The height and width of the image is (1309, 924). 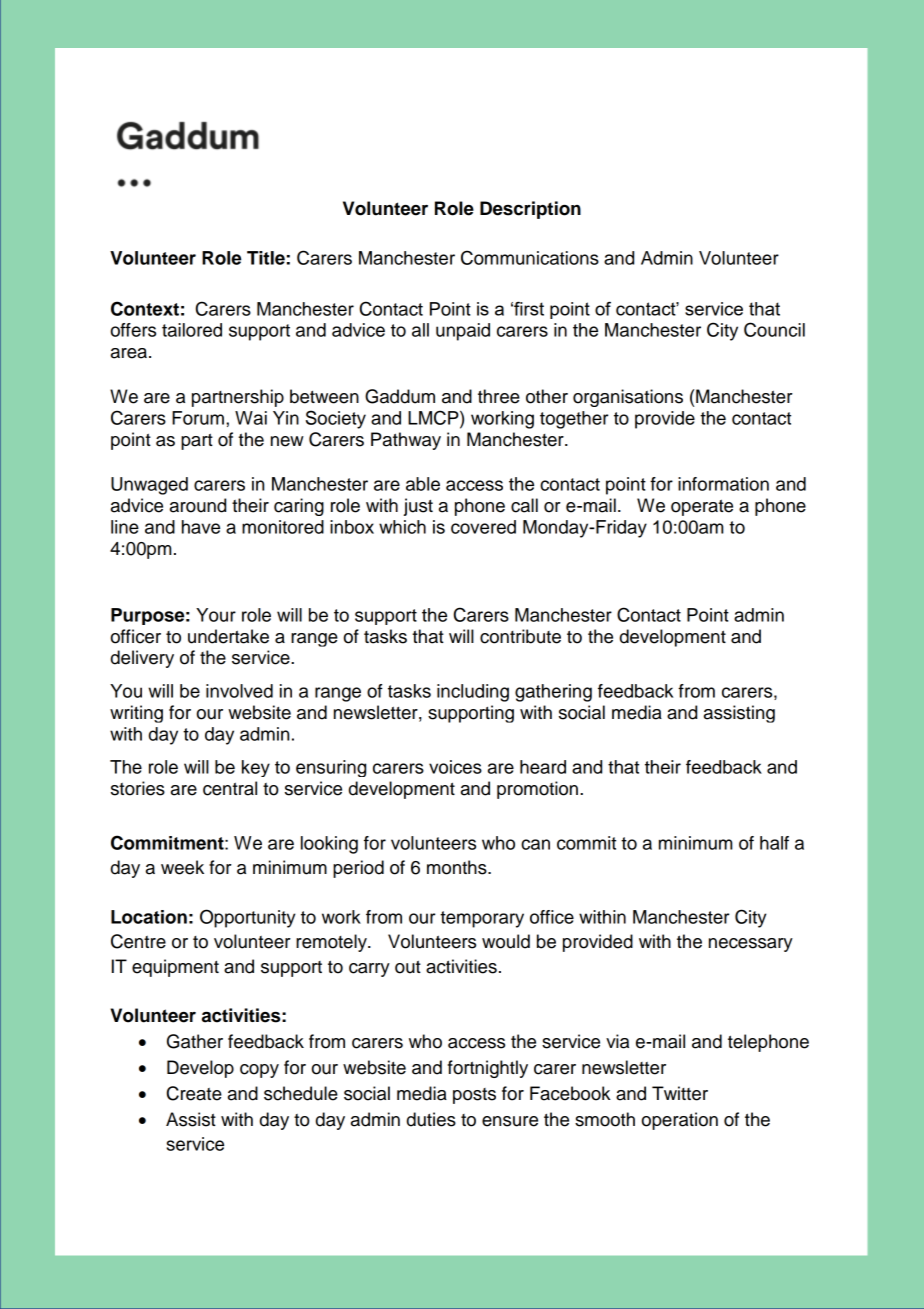 What do you see at coordinates (473, 693) in the image?
I see `including` at bounding box center [473, 693].
